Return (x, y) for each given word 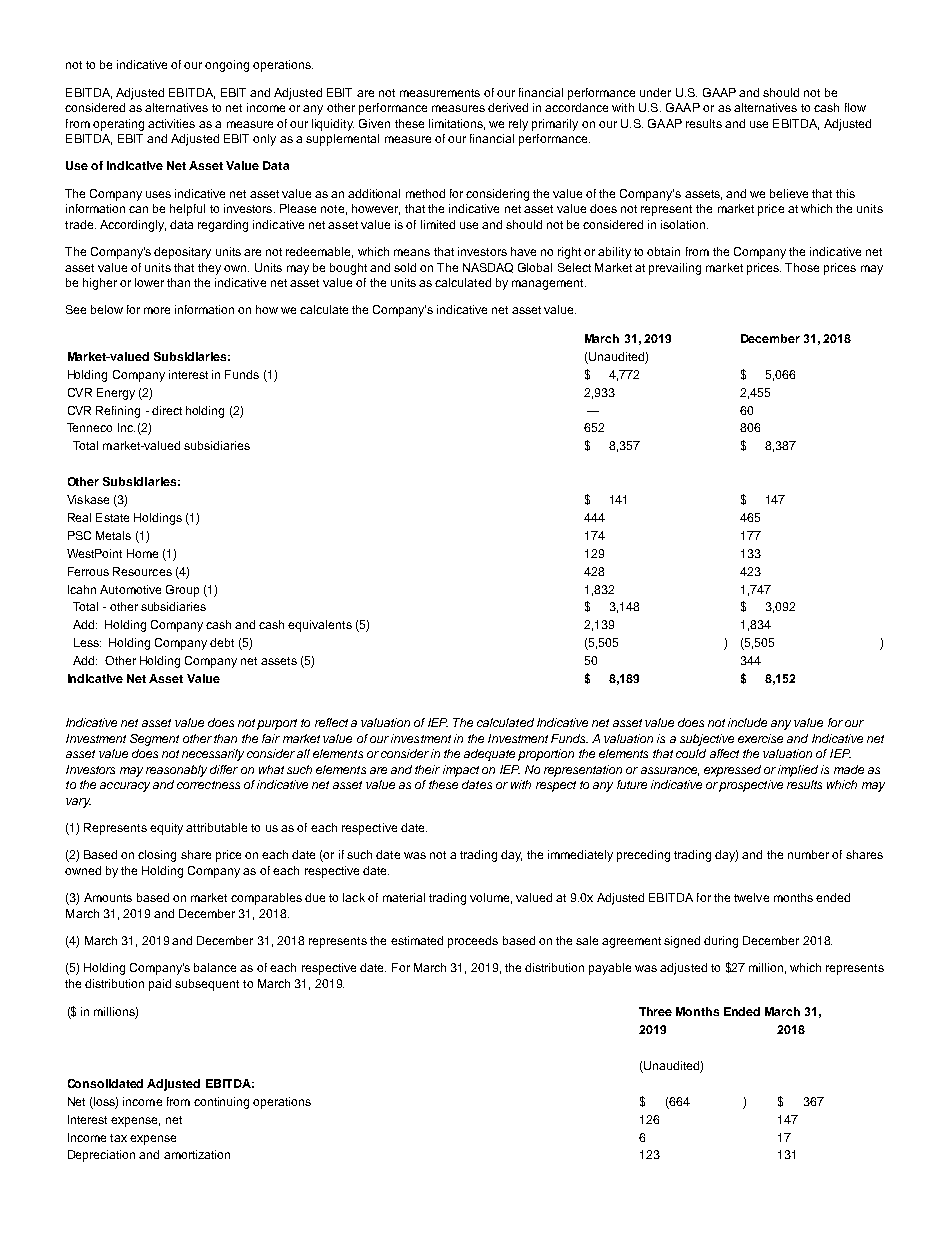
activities (171, 123)
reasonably (176, 771)
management (549, 284)
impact (461, 771)
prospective (751, 786)
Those (802, 267)
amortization (197, 1154)
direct (167, 410)
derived (508, 107)
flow (855, 107)
